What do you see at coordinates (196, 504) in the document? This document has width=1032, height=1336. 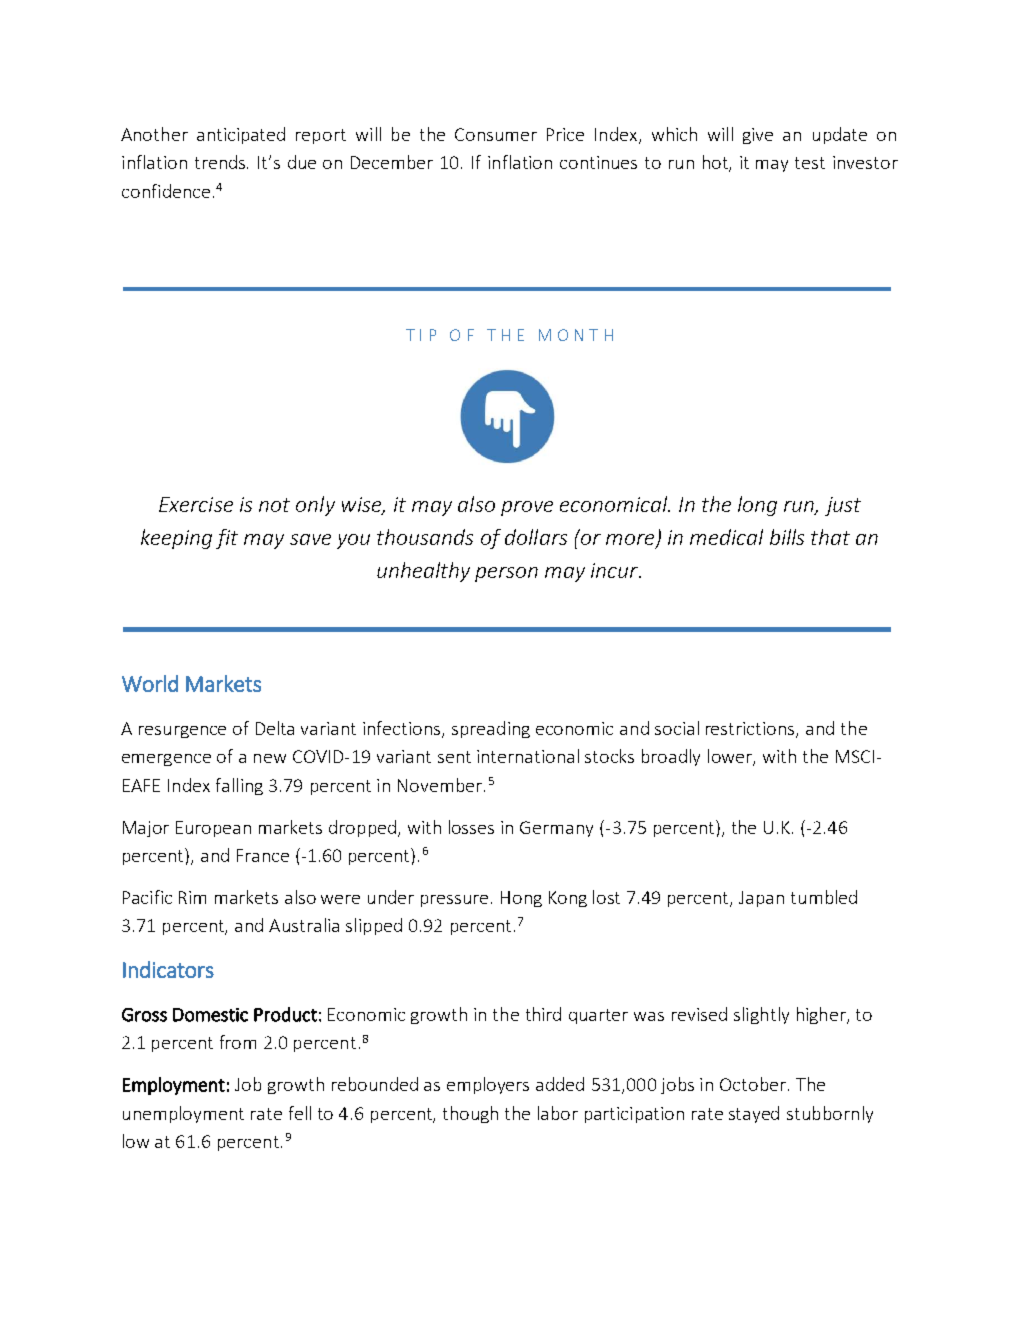 I see `Exercise` at bounding box center [196, 504].
